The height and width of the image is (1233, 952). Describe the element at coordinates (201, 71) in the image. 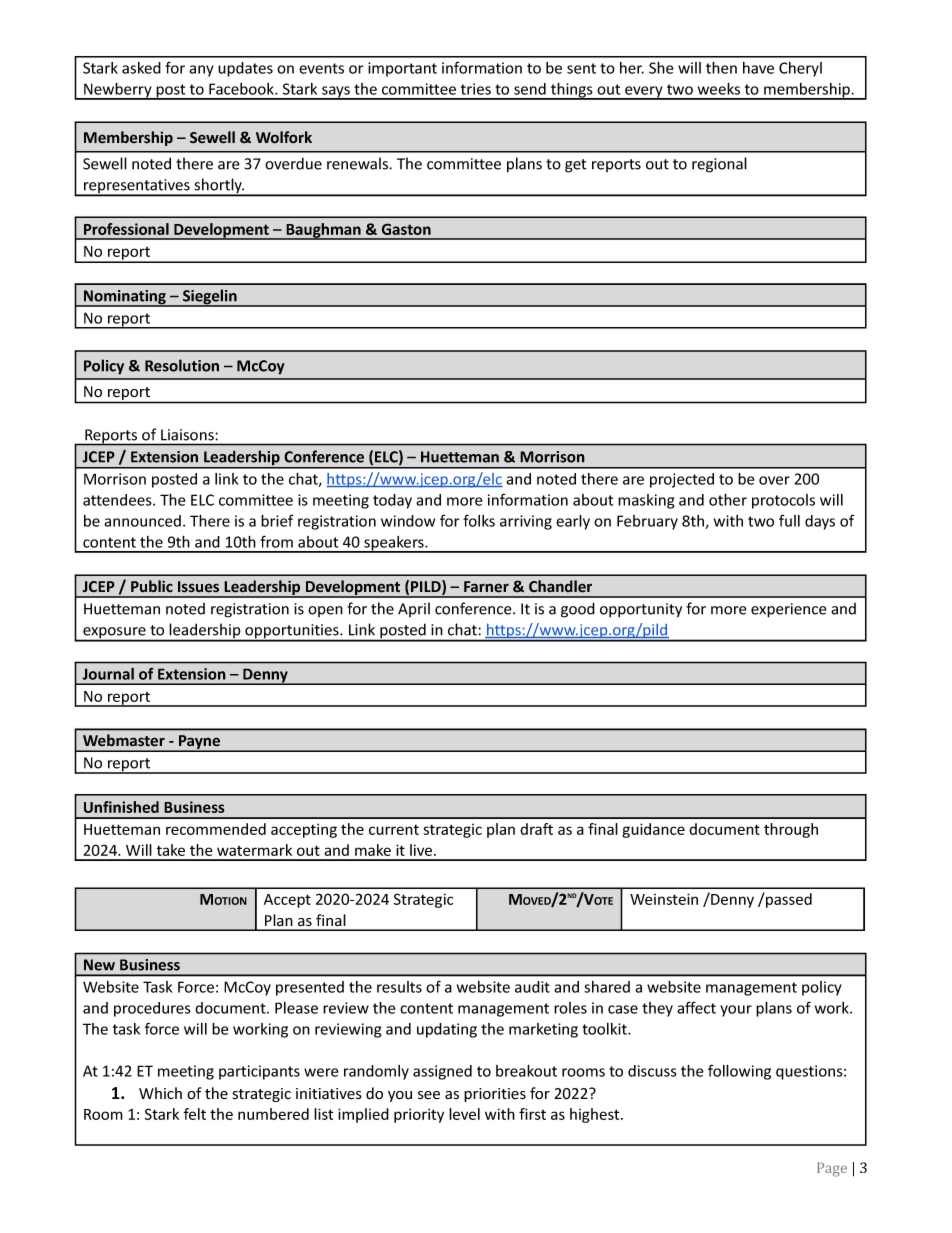

I see `any` at that location.
